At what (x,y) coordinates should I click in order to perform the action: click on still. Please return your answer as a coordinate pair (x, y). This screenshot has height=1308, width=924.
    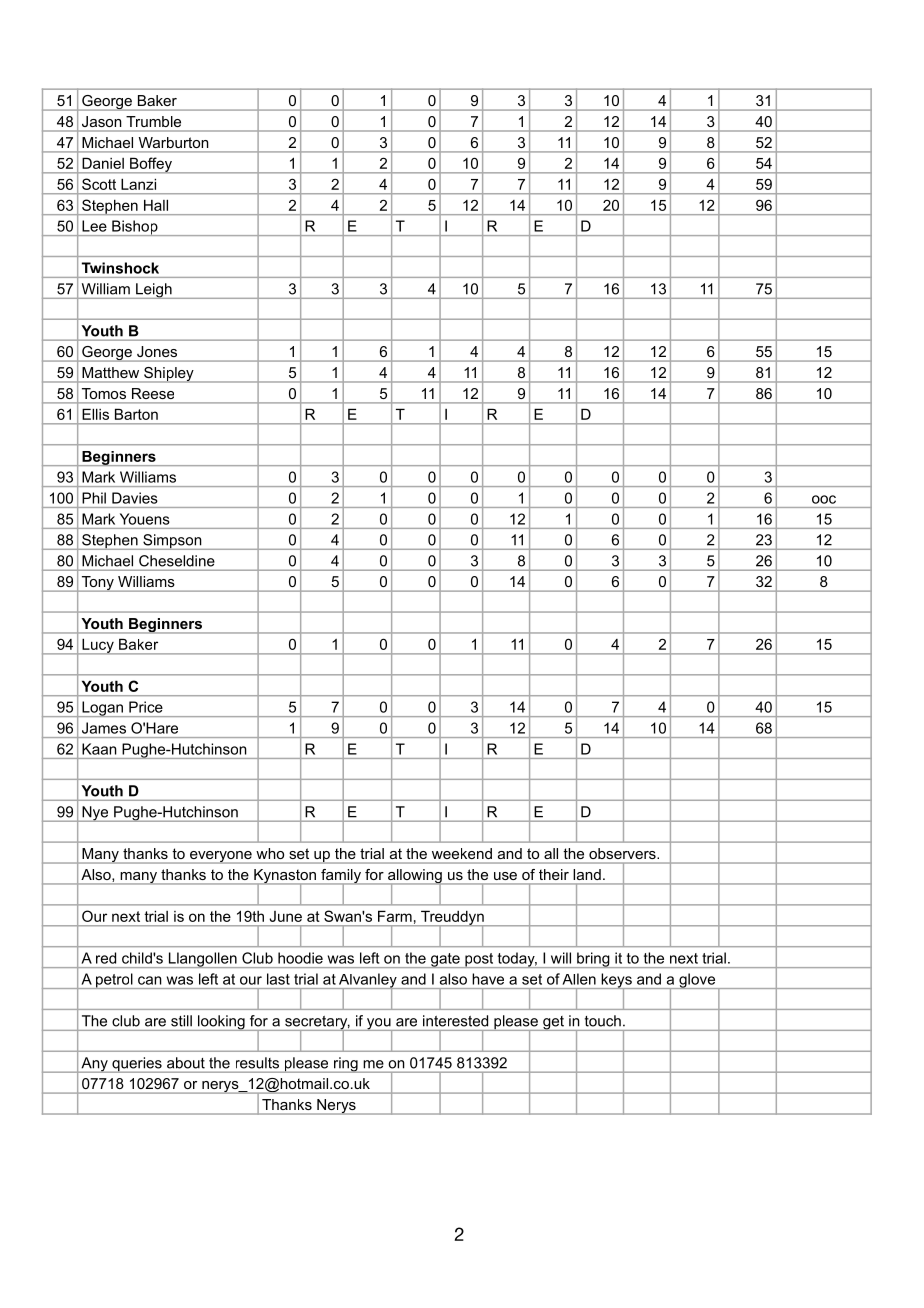
    Looking at the image, I should click on (181, 1021).
